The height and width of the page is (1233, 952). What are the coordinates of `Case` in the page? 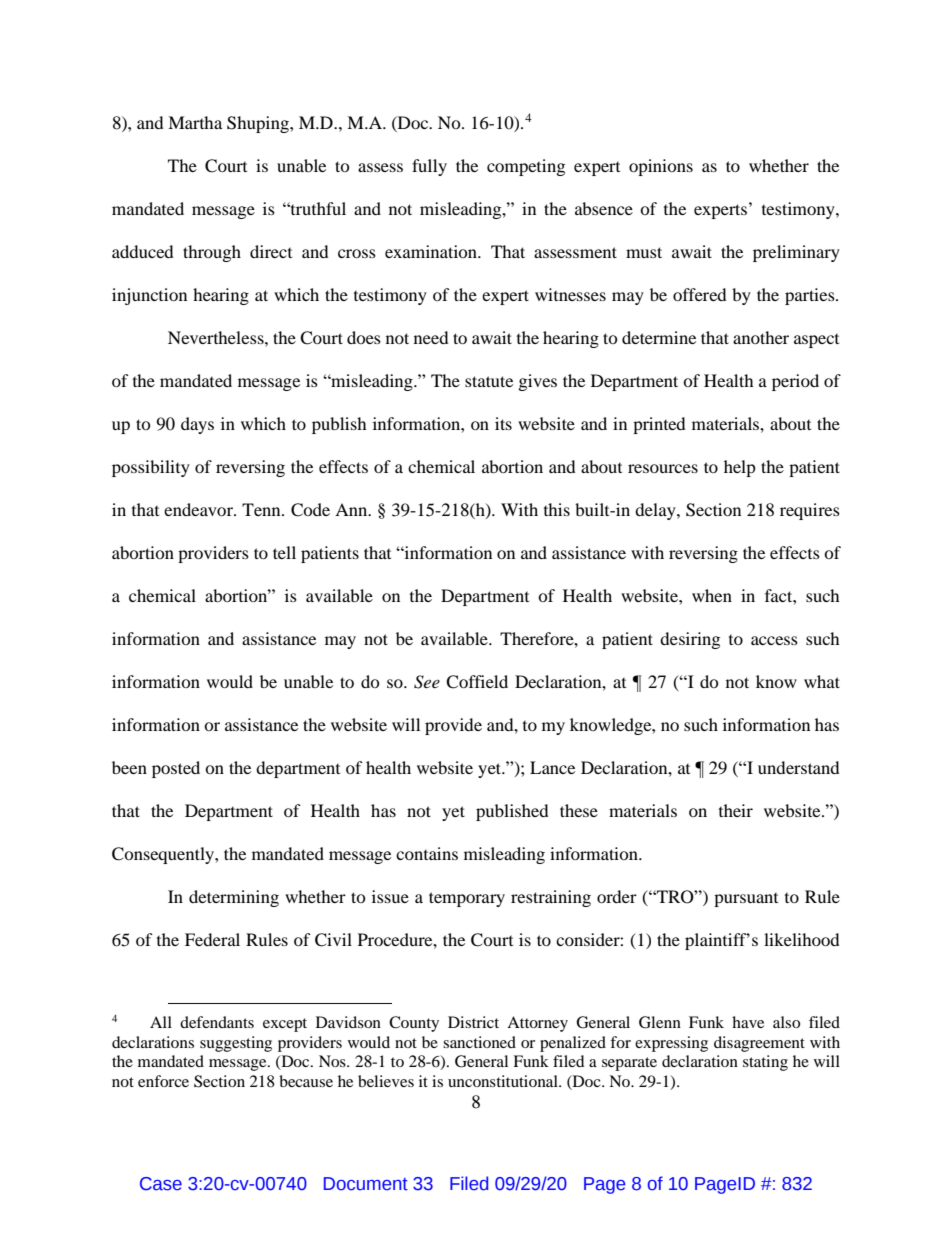 It's located at (161, 1184).
